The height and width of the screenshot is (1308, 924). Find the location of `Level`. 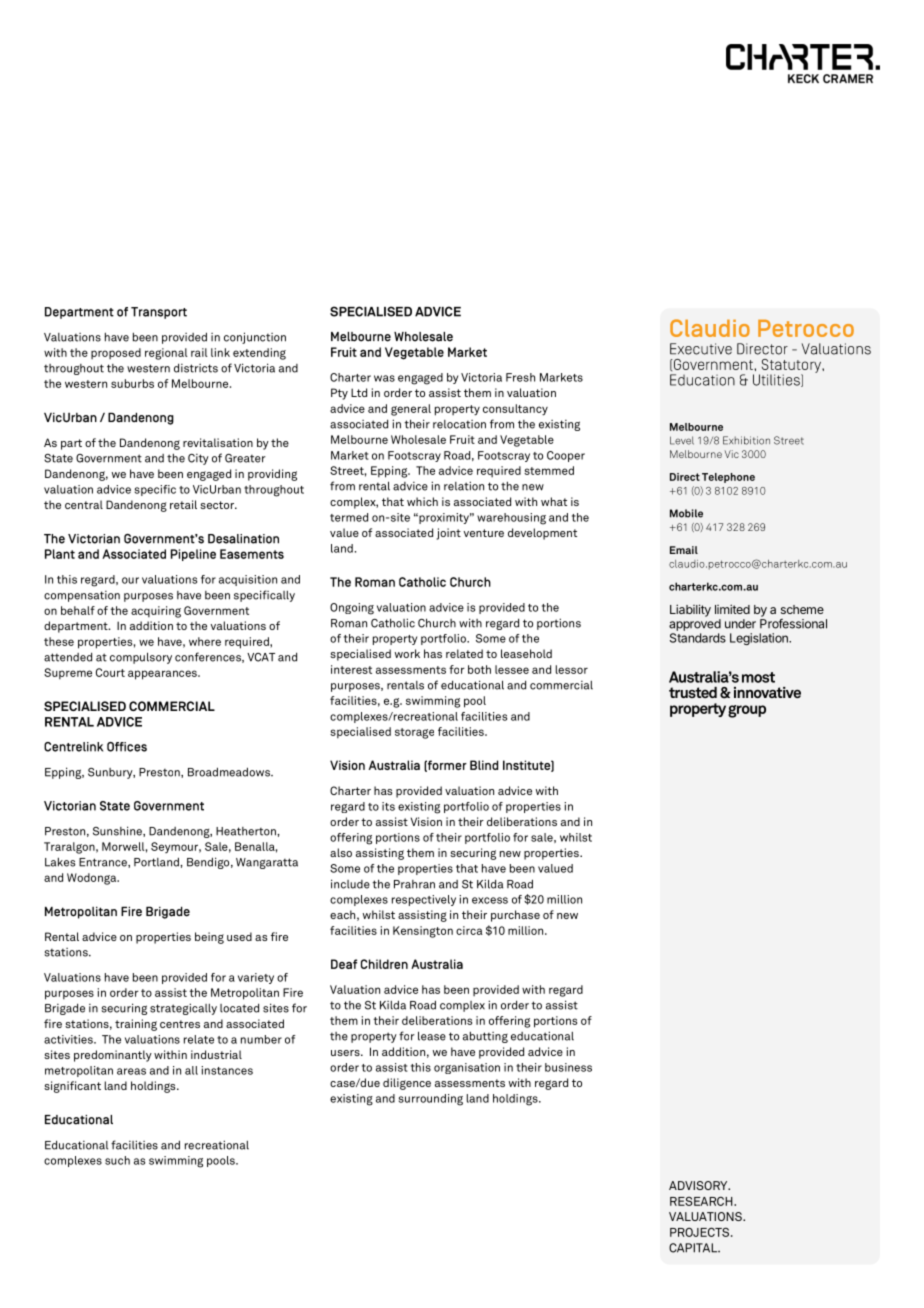

Level is located at coordinates (682, 440).
